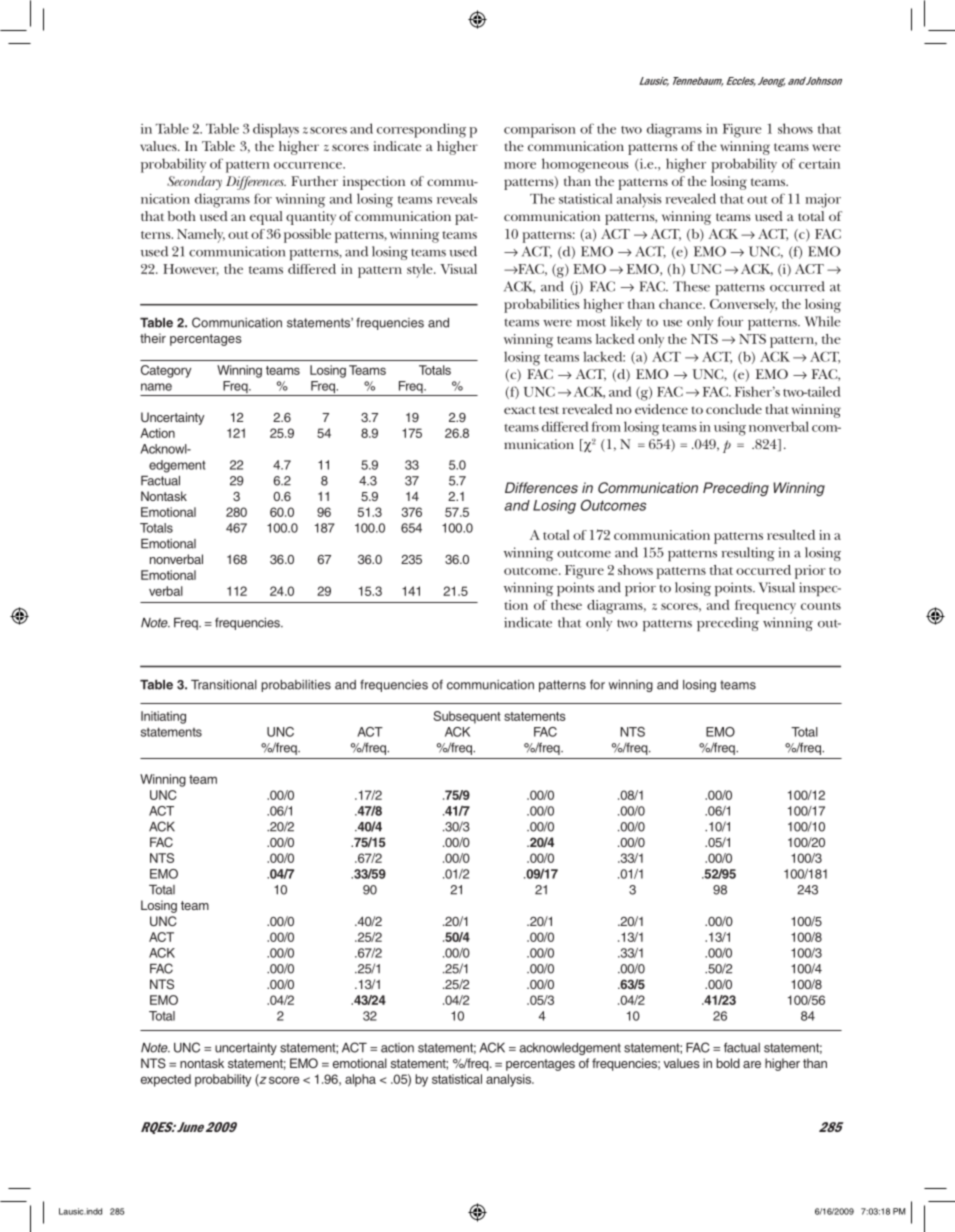 This screenshot has width=955, height=1232. Describe the element at coordinates (163, 717) in the screenshot. I see `Initiating` at that location.
